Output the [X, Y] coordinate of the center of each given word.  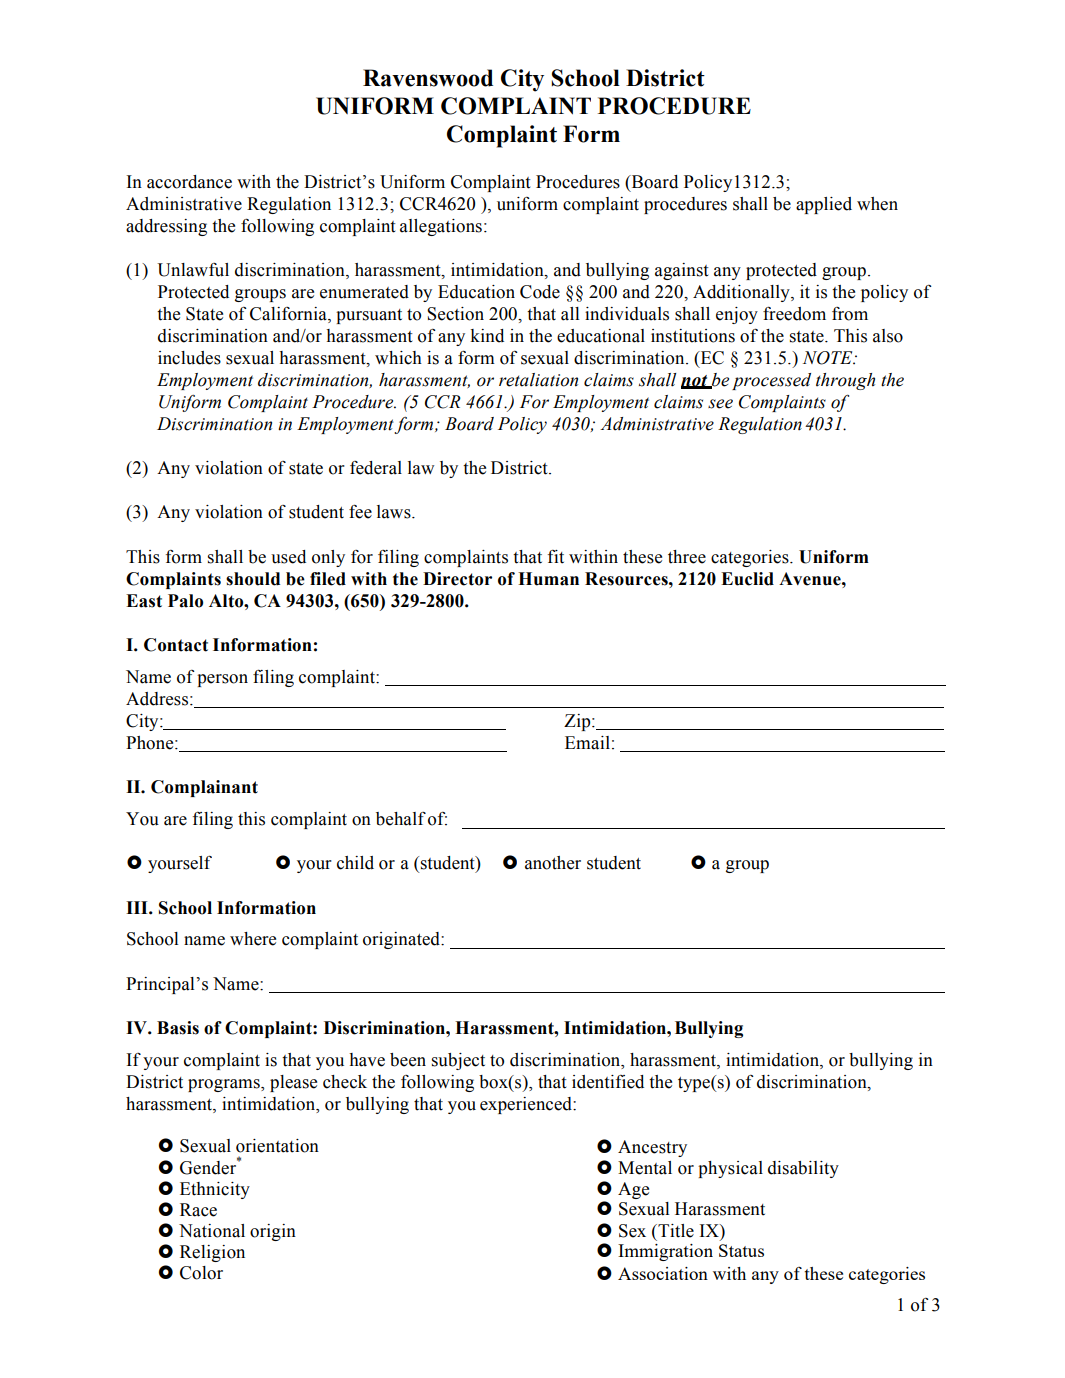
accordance [189, 182]
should [253, 579]
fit [556, 557]
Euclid [747, 579]
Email [587, 743]
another [553, 863]
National [212, 1231]
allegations [441, 227]
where [253, 939]
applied [824, 205]
